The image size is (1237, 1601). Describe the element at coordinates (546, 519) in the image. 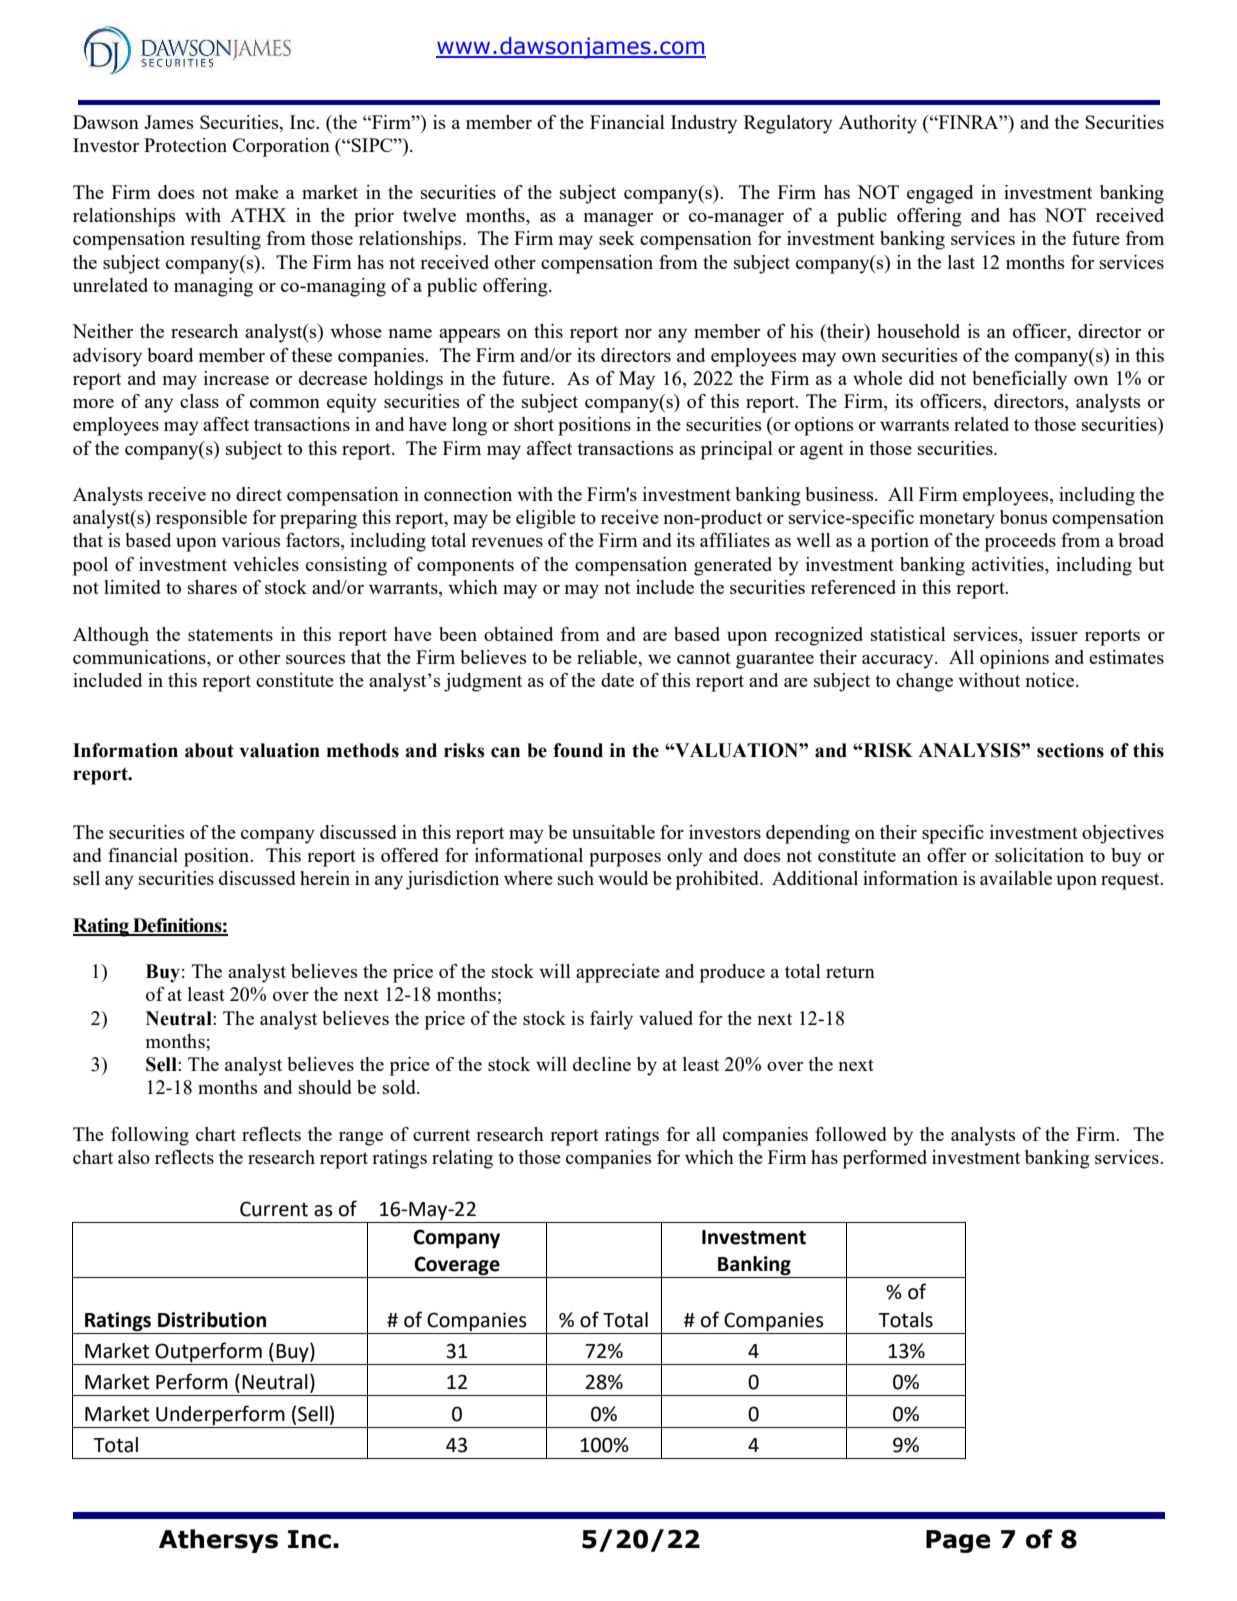

I see `eligible` at that location.
